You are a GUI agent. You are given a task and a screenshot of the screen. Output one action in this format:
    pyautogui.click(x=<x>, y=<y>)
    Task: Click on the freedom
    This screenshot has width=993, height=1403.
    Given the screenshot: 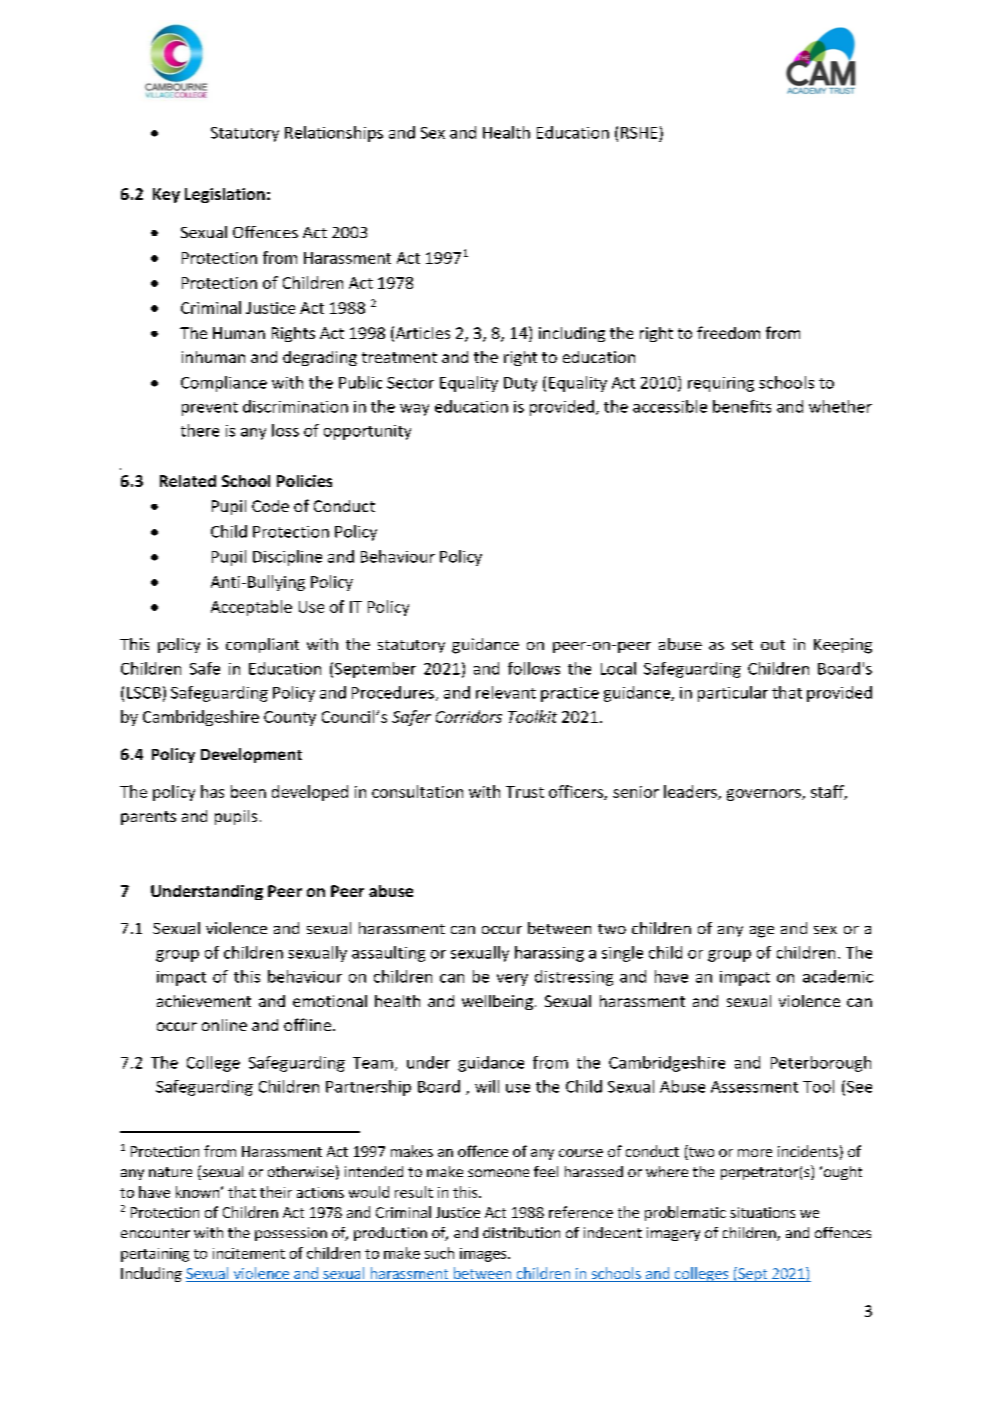 What is the action you would take?
    pyautogui.click(x=728, y=332)
